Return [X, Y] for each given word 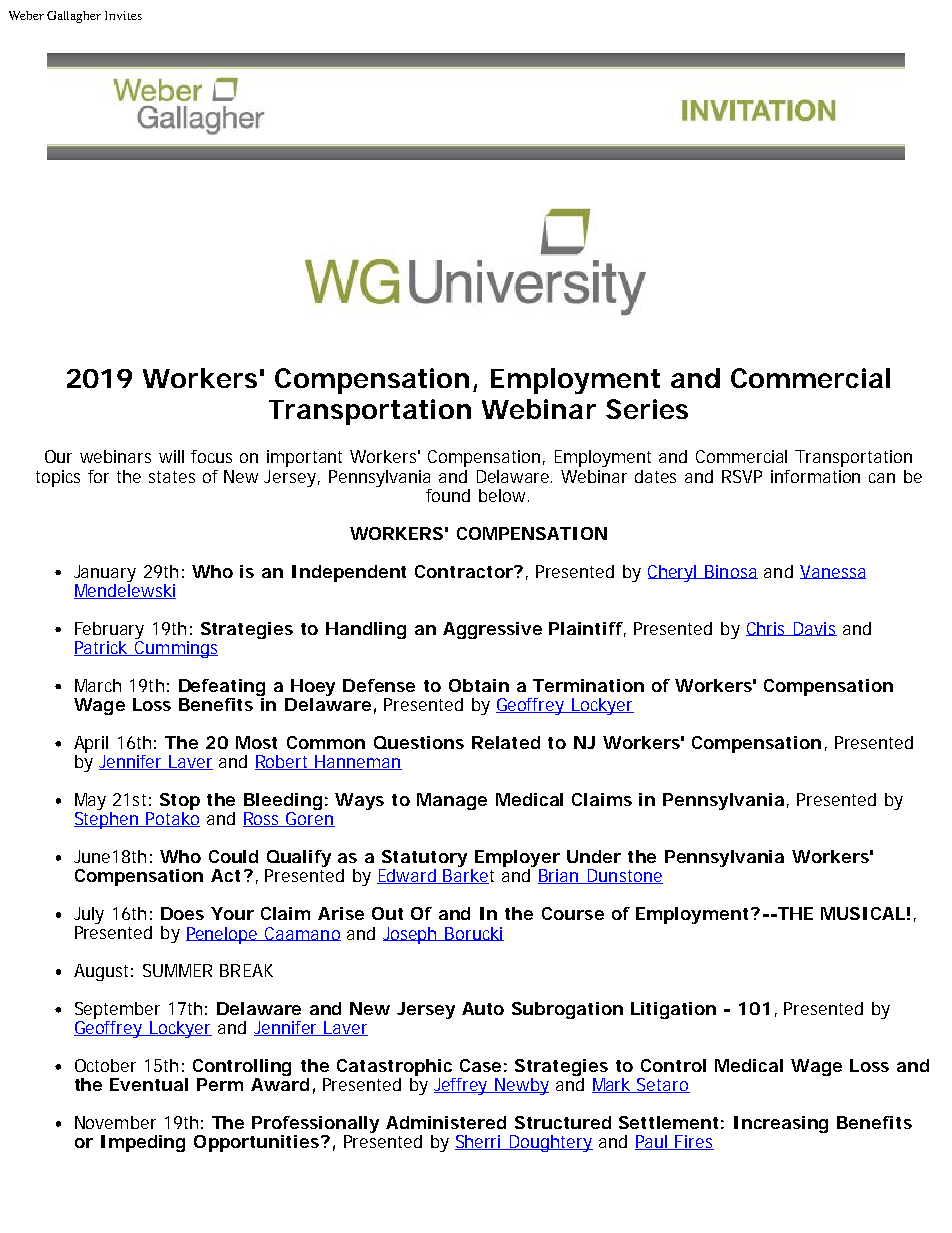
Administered [446, 1122]
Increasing [781, 1124]
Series [647, 409]
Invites [123, 15]
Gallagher [74, 17]
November [115, 1122]
